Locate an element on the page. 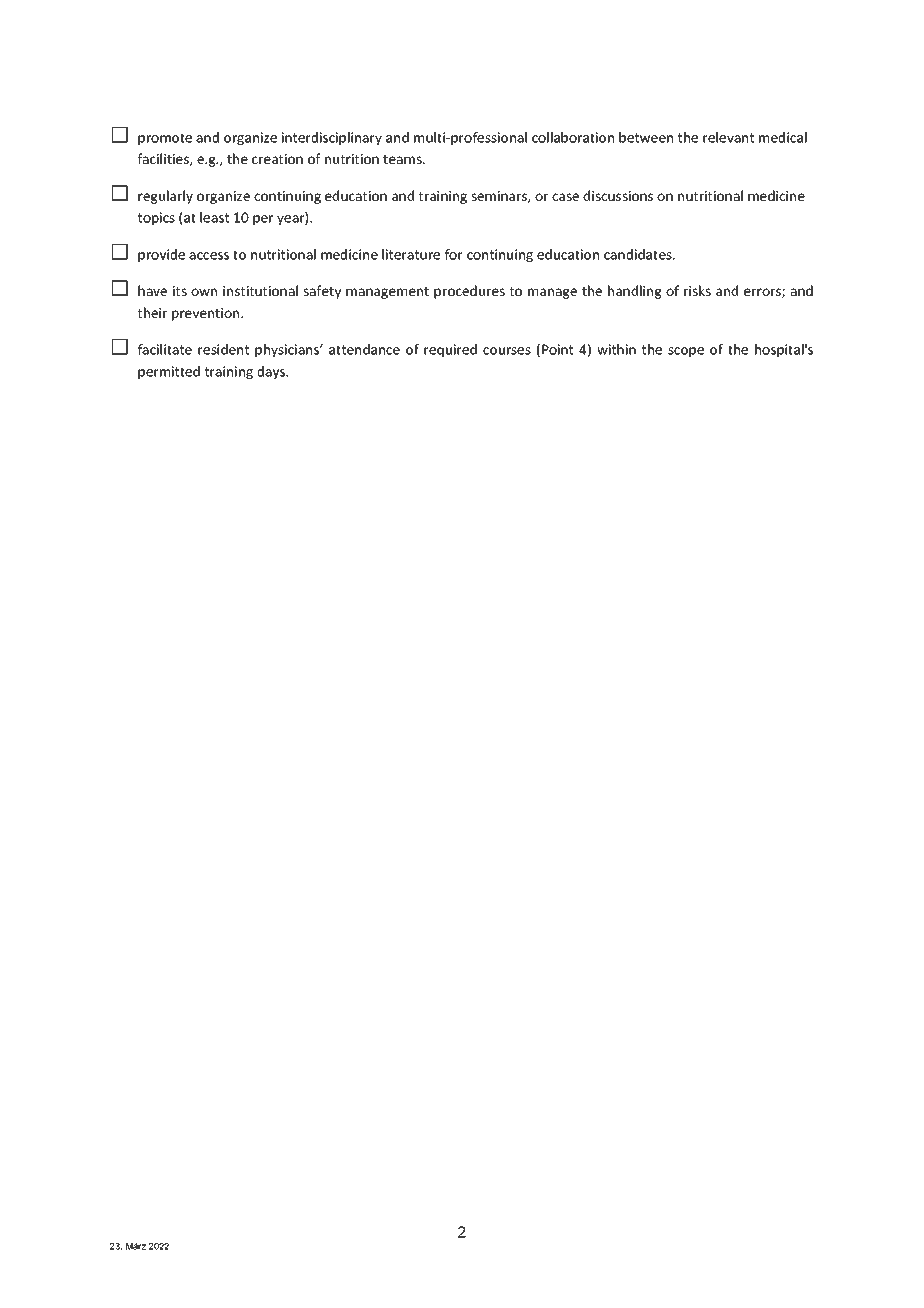 The height and width of the document is (1308, 924). days is located at coordinates (272, 373).
